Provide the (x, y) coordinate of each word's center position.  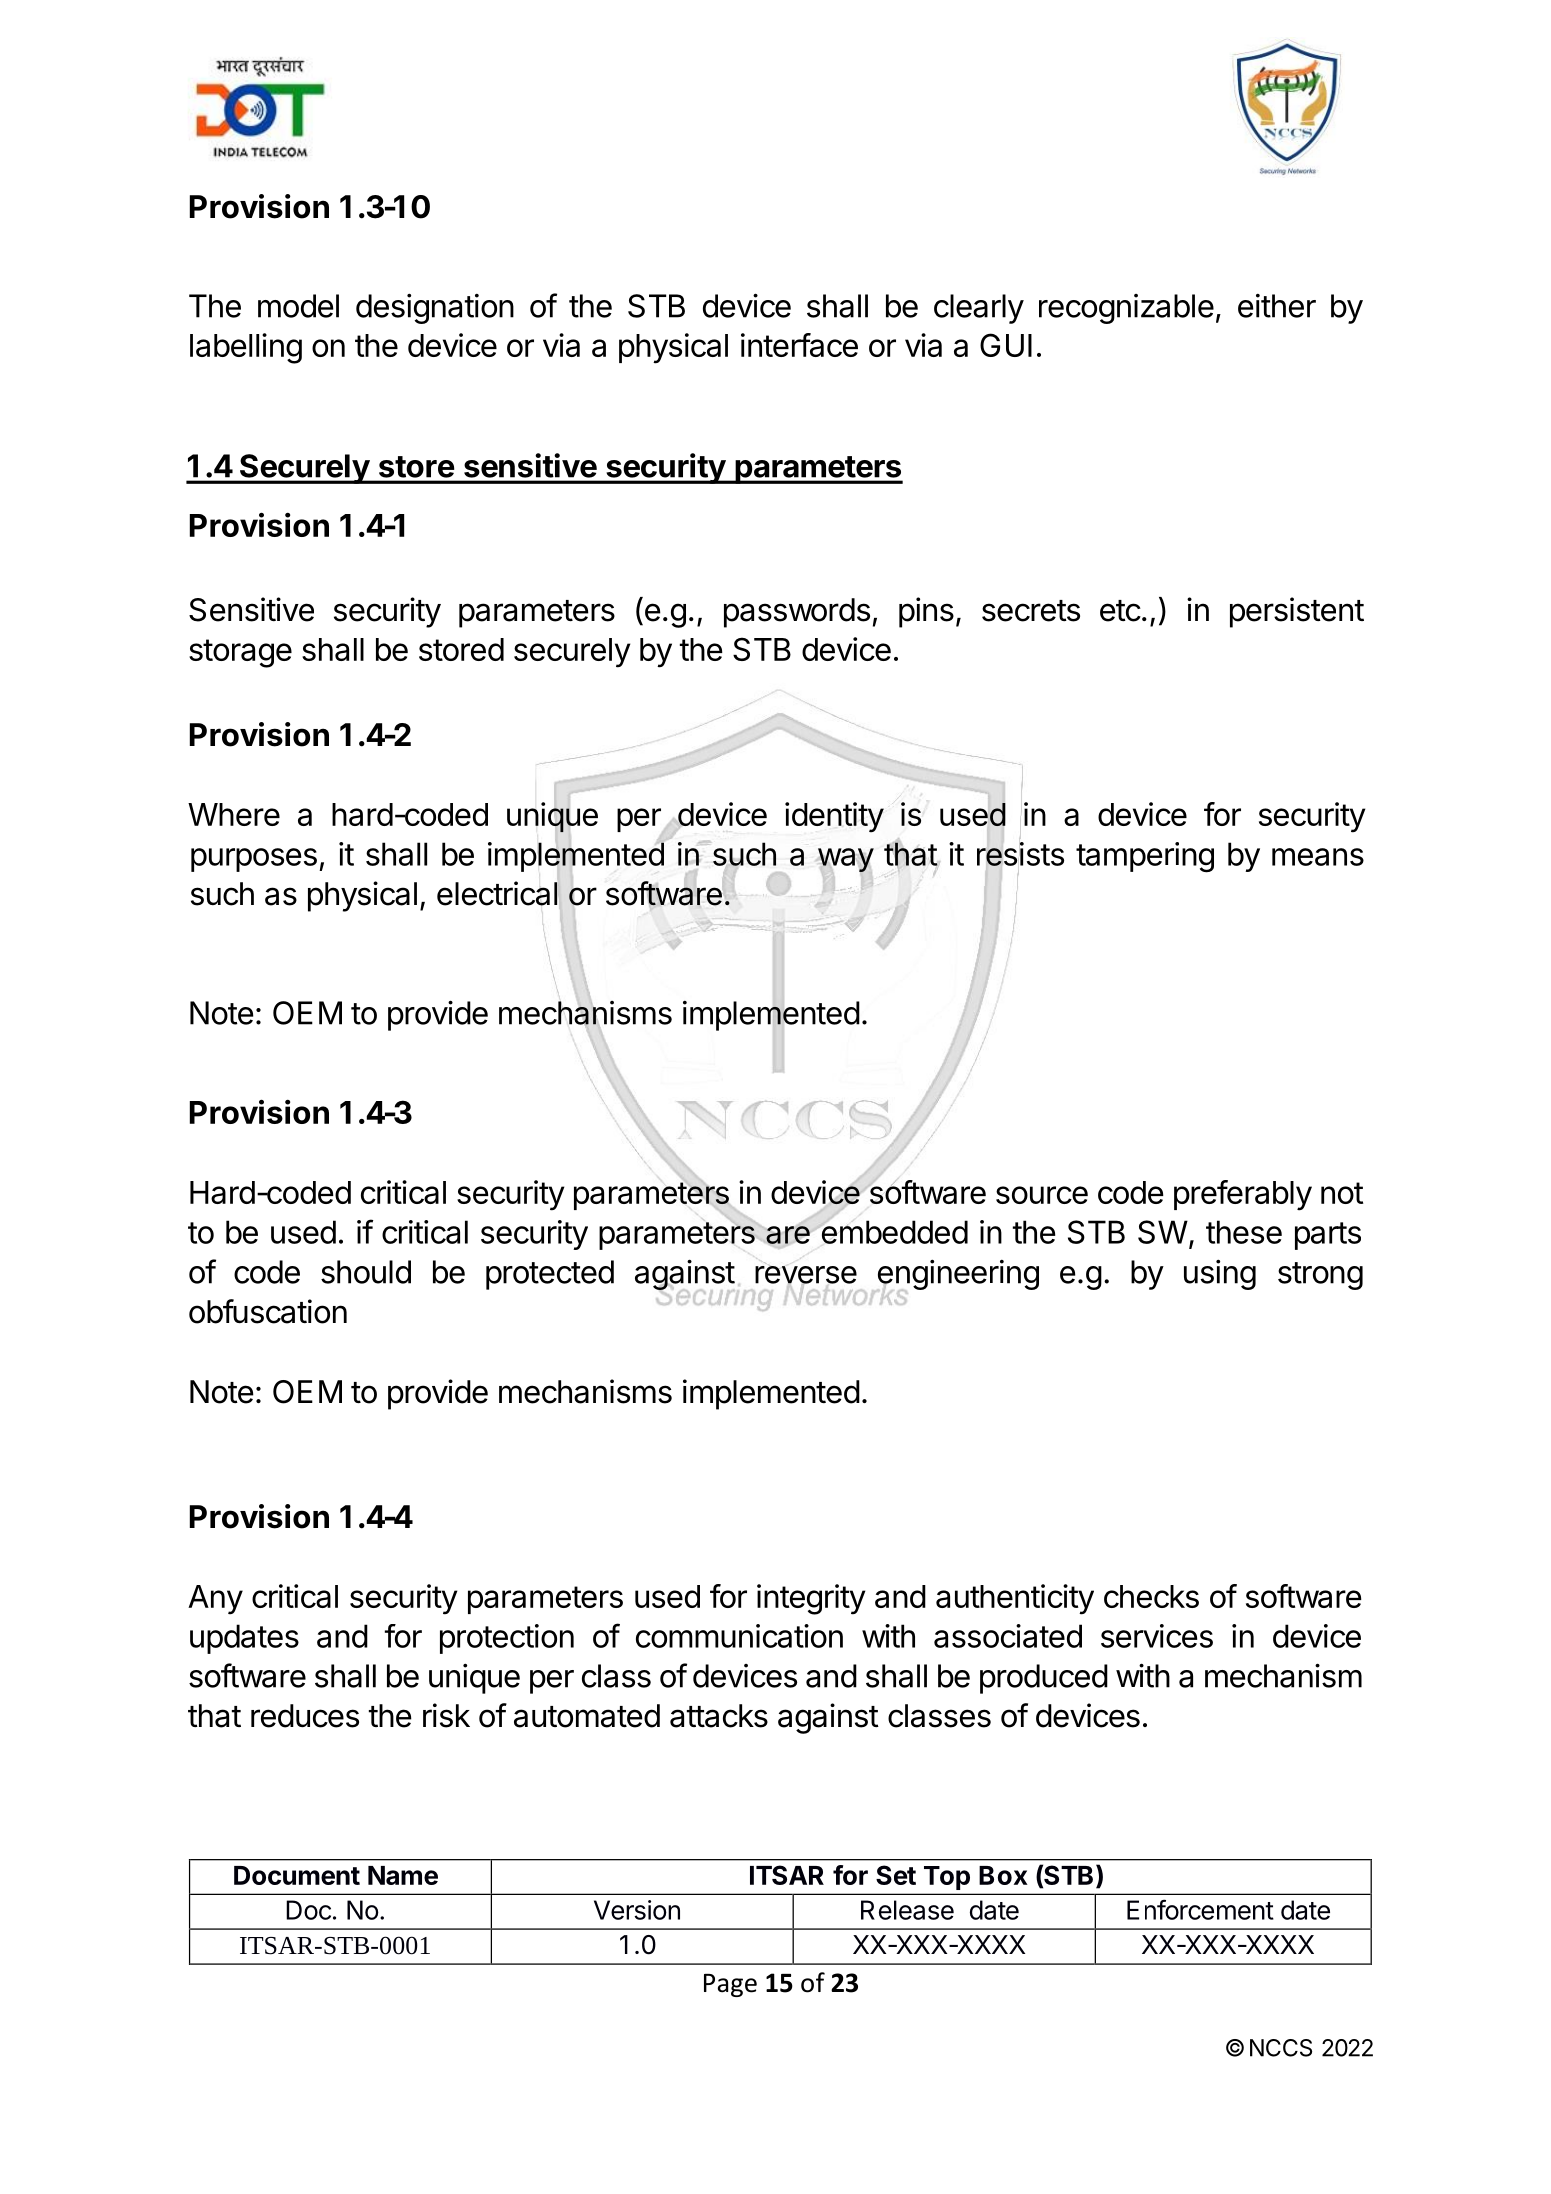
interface (799, 345)
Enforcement (1200, 1909)
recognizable (1126, 309)
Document (297, 1875)
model (298, 306)
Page (730, 1985)
